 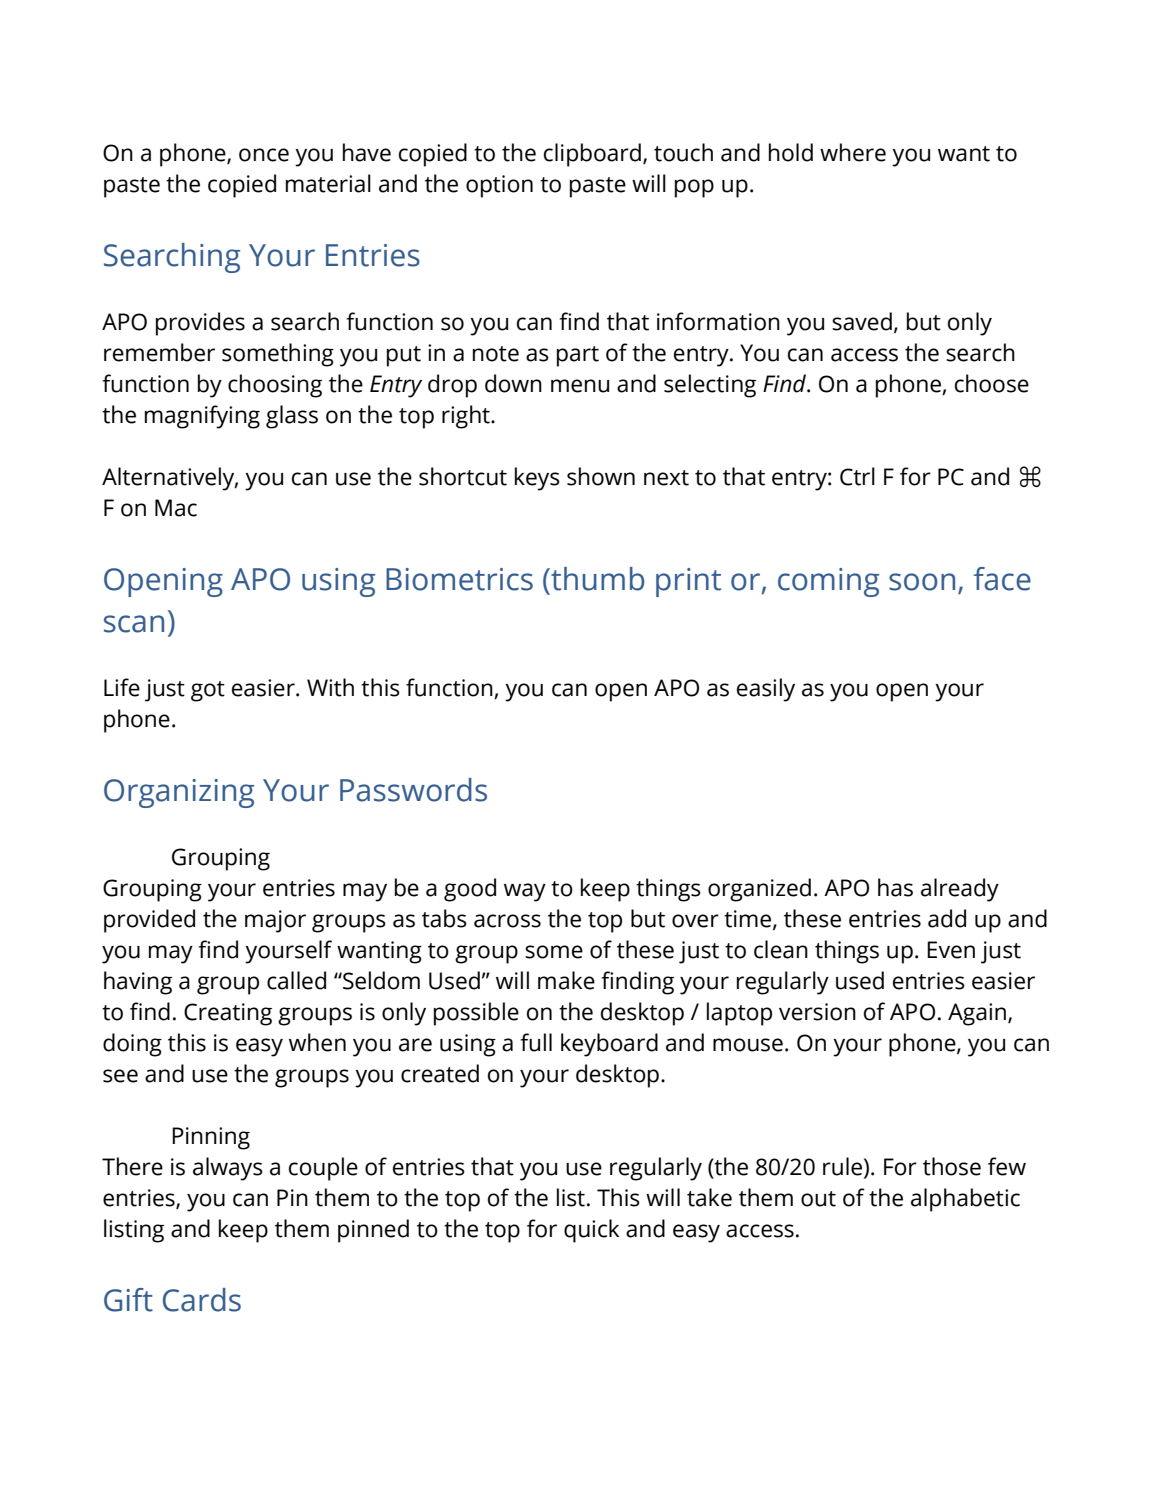 What do you see at coordinates (275, 921) in the page?
I see `major` at bounding box center [275, 921].
